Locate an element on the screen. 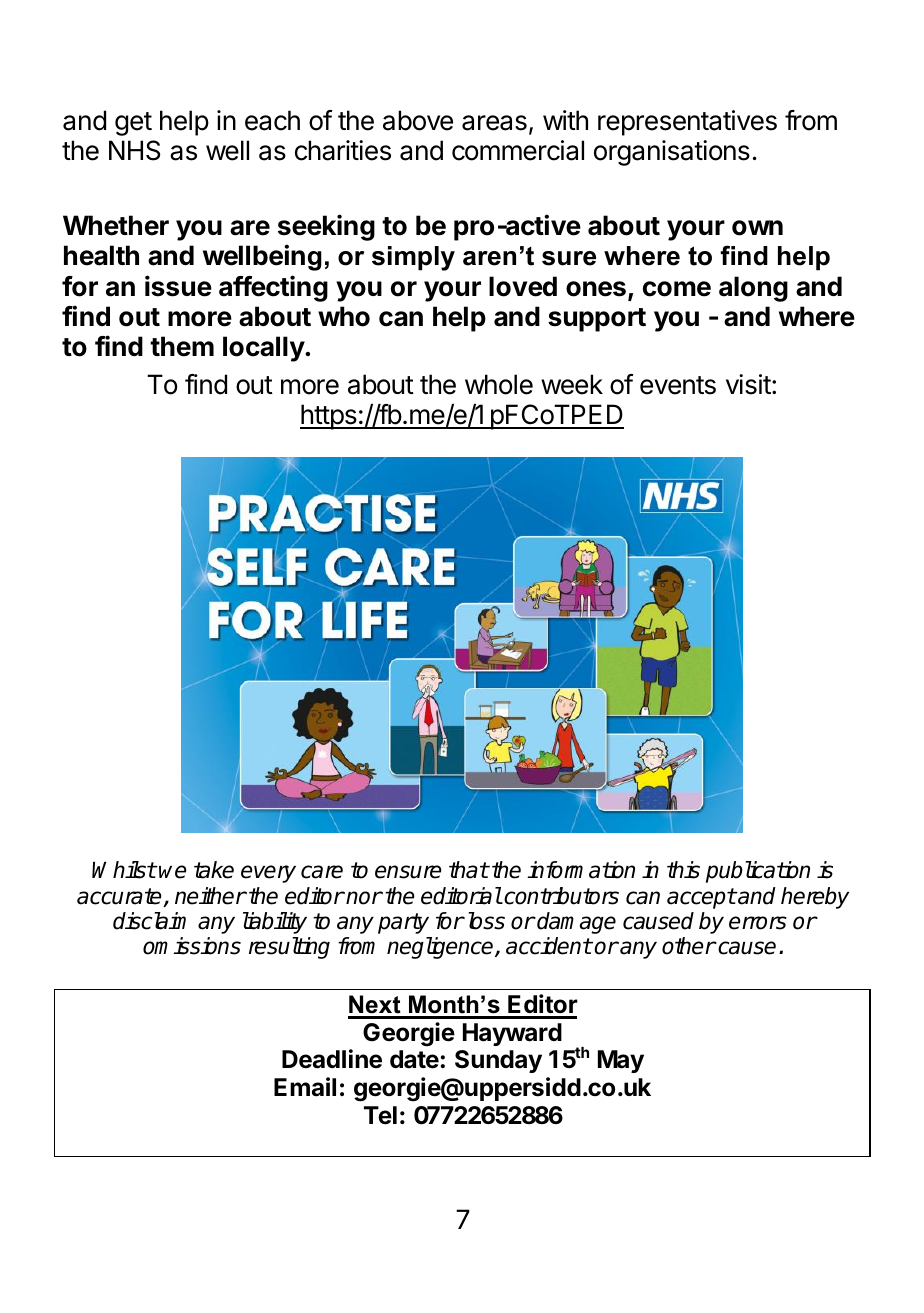  whole is located at coordinates (499, 384).
